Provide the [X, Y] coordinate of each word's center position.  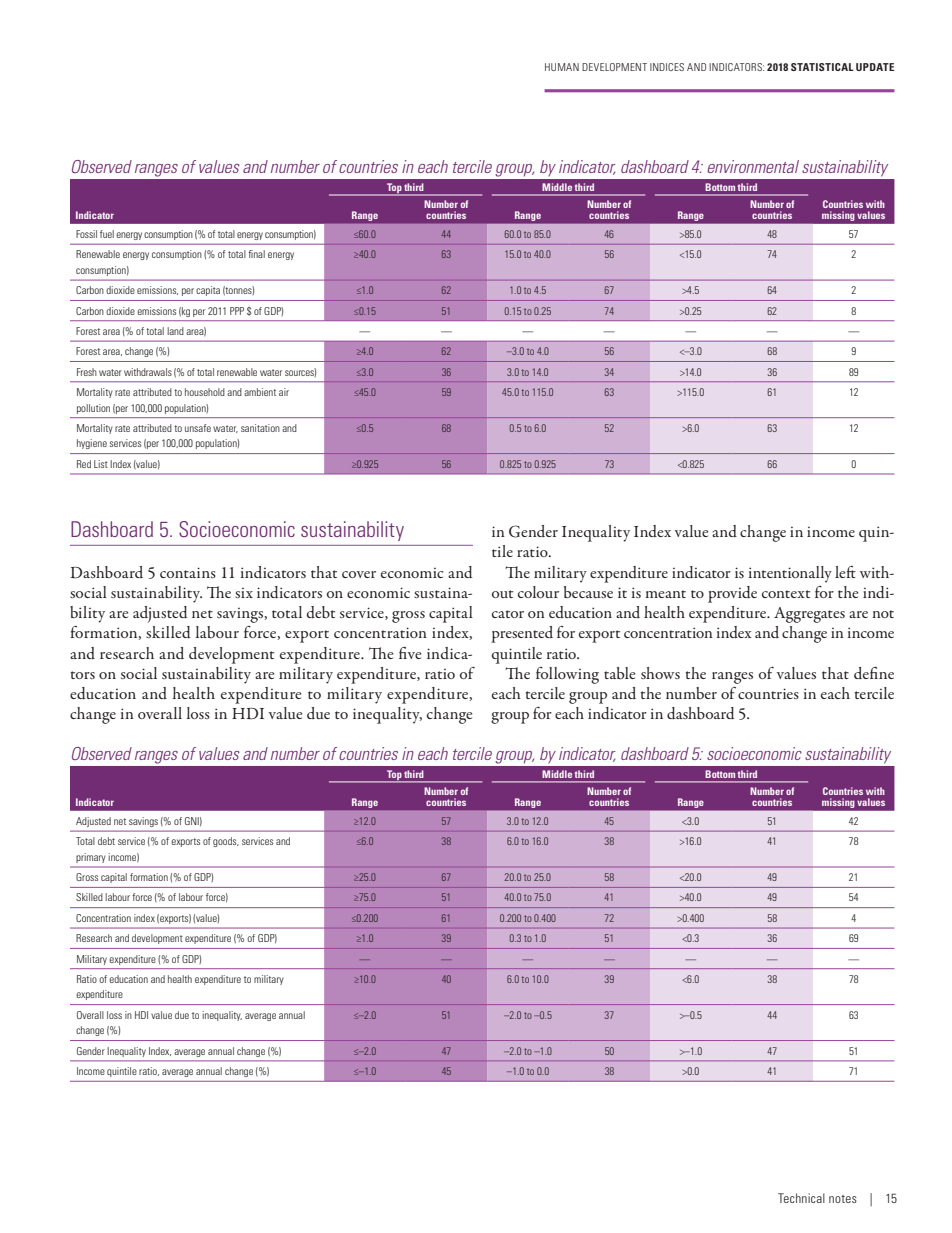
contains [188, 572]
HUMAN [562, 67]
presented [522, 634]
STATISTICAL [822, 67]
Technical [801, 1198]
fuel [107, 234]
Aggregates [809, 615]
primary [91, 858]
